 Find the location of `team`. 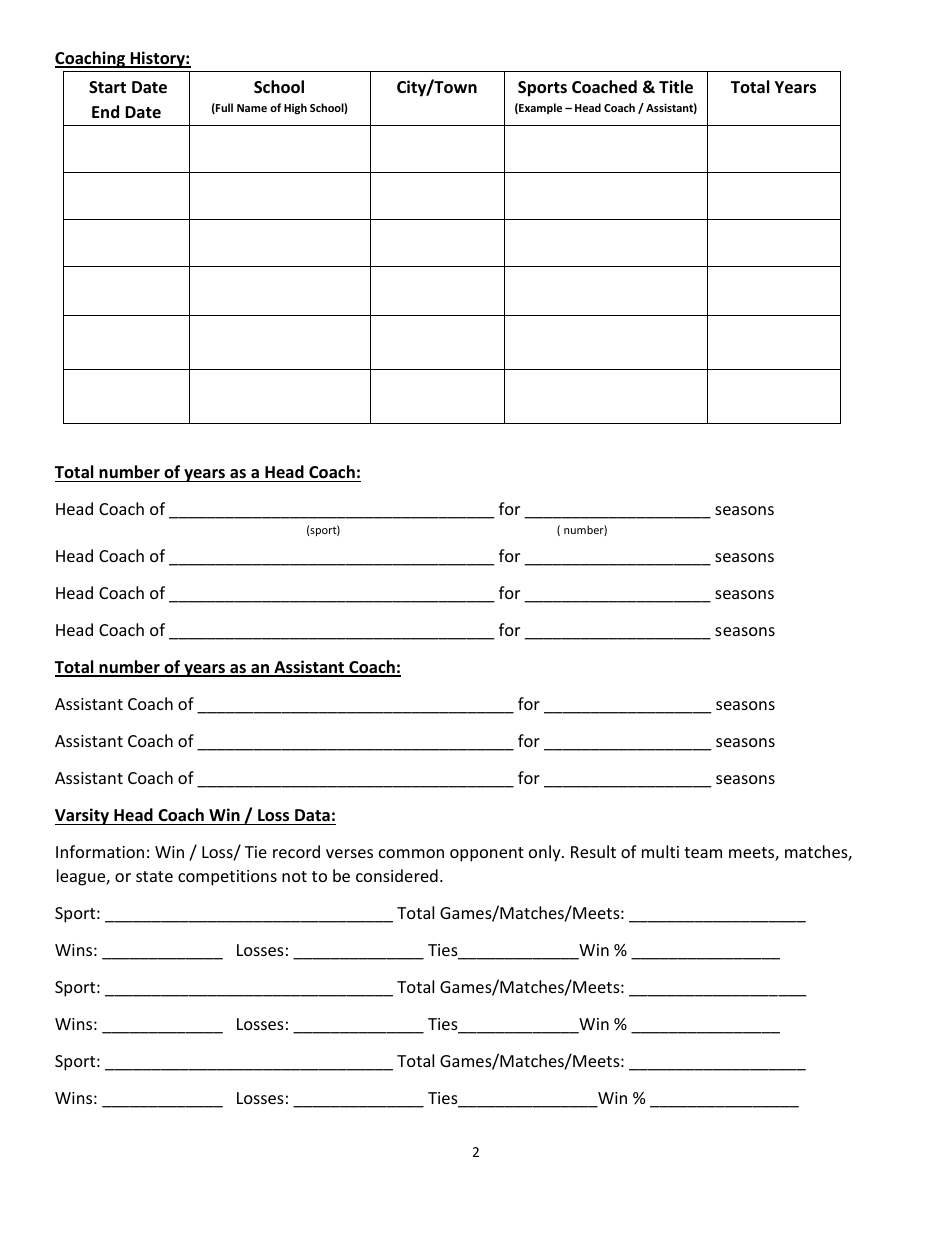

team is located at coordinates (703, 852).
